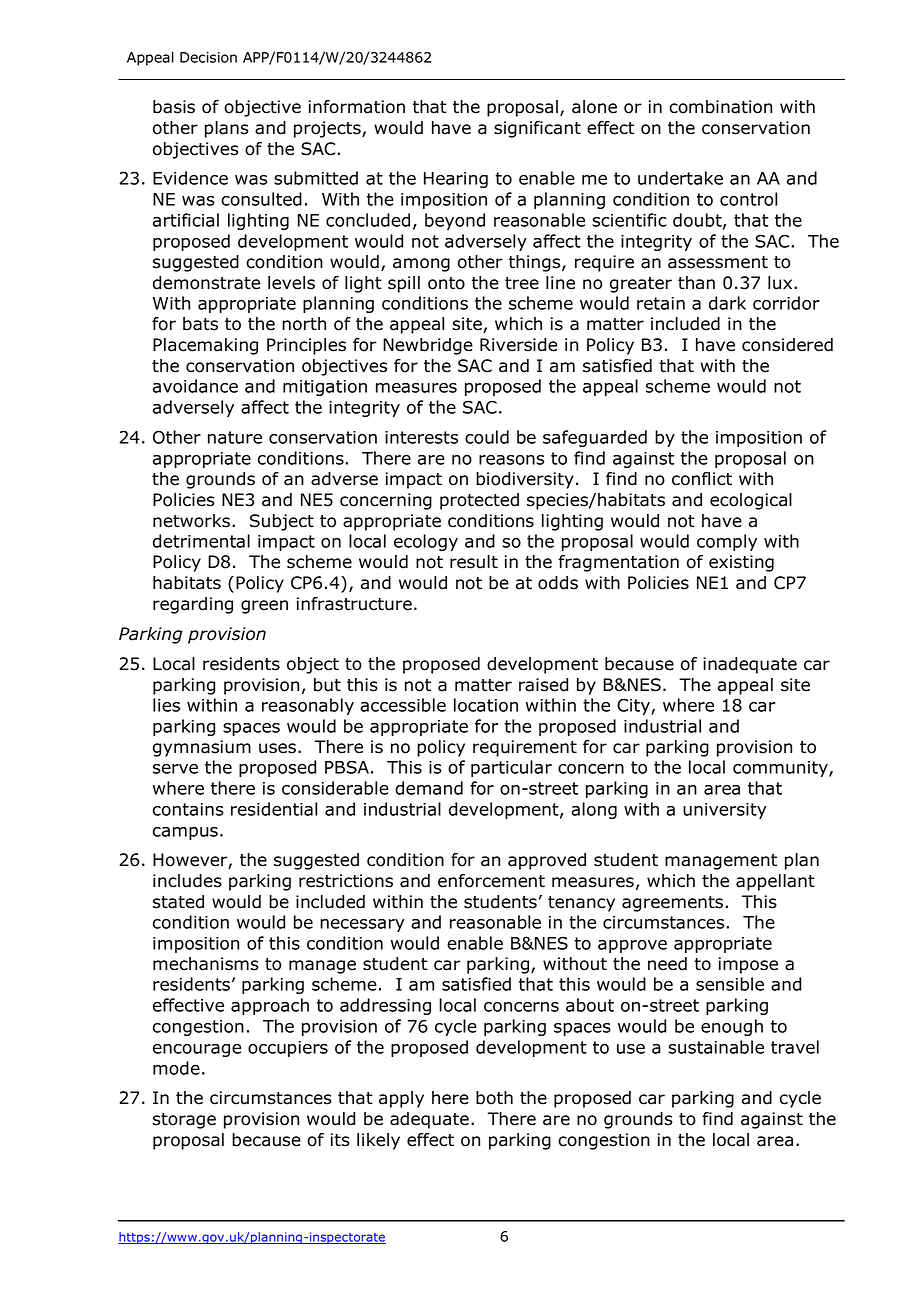 The image size is (924, 1308). What do you see at coordinates (264, 607) in the page?
I see `green` at bounding box center [264, 607].
